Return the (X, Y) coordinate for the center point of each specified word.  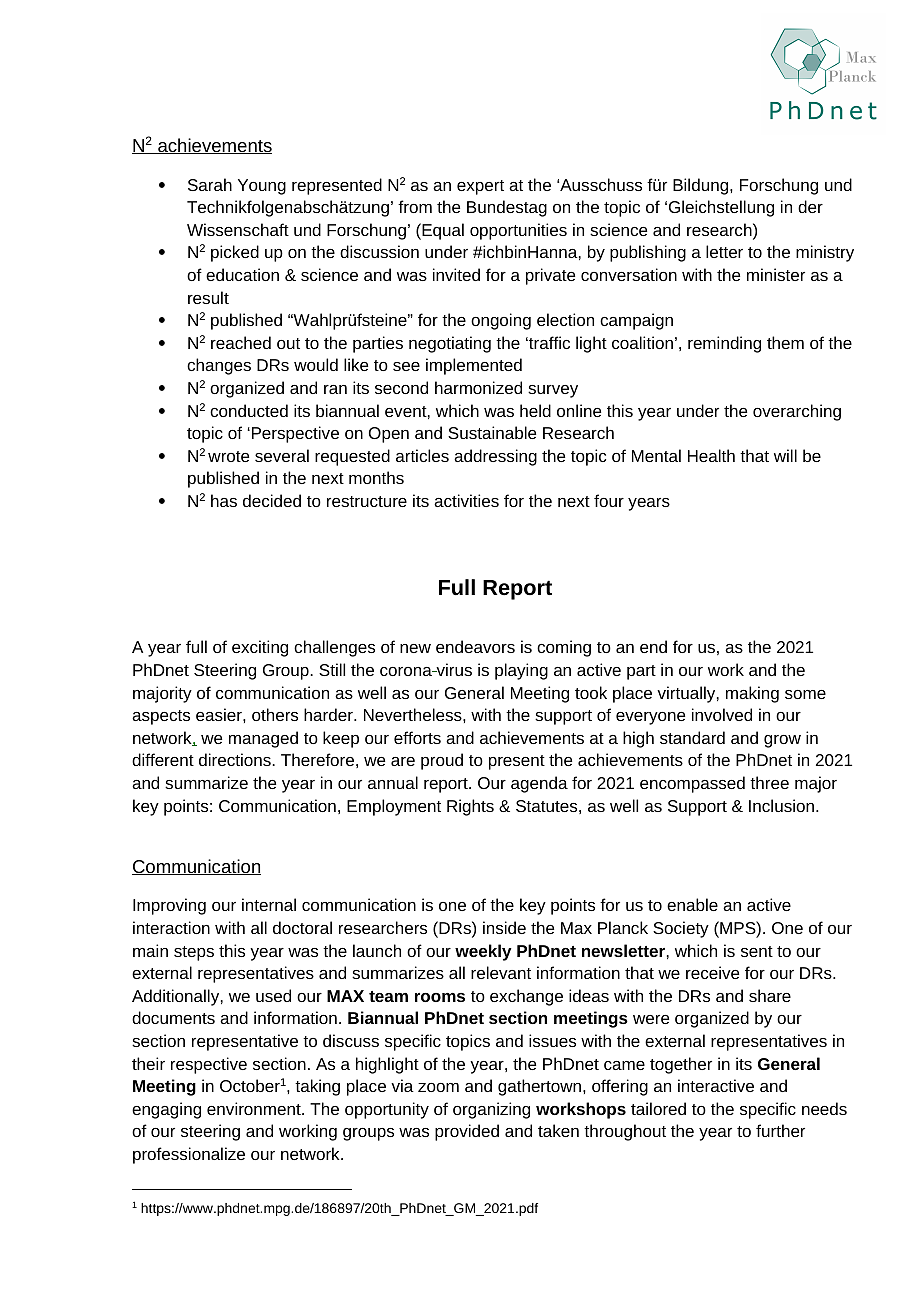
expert (480, 187)
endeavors (475, 646)
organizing (491, 1110)
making (752, 694)
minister (776, 274)
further (780, 1130)
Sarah (210, 184)
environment (255, 1108)
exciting (260, 648)
